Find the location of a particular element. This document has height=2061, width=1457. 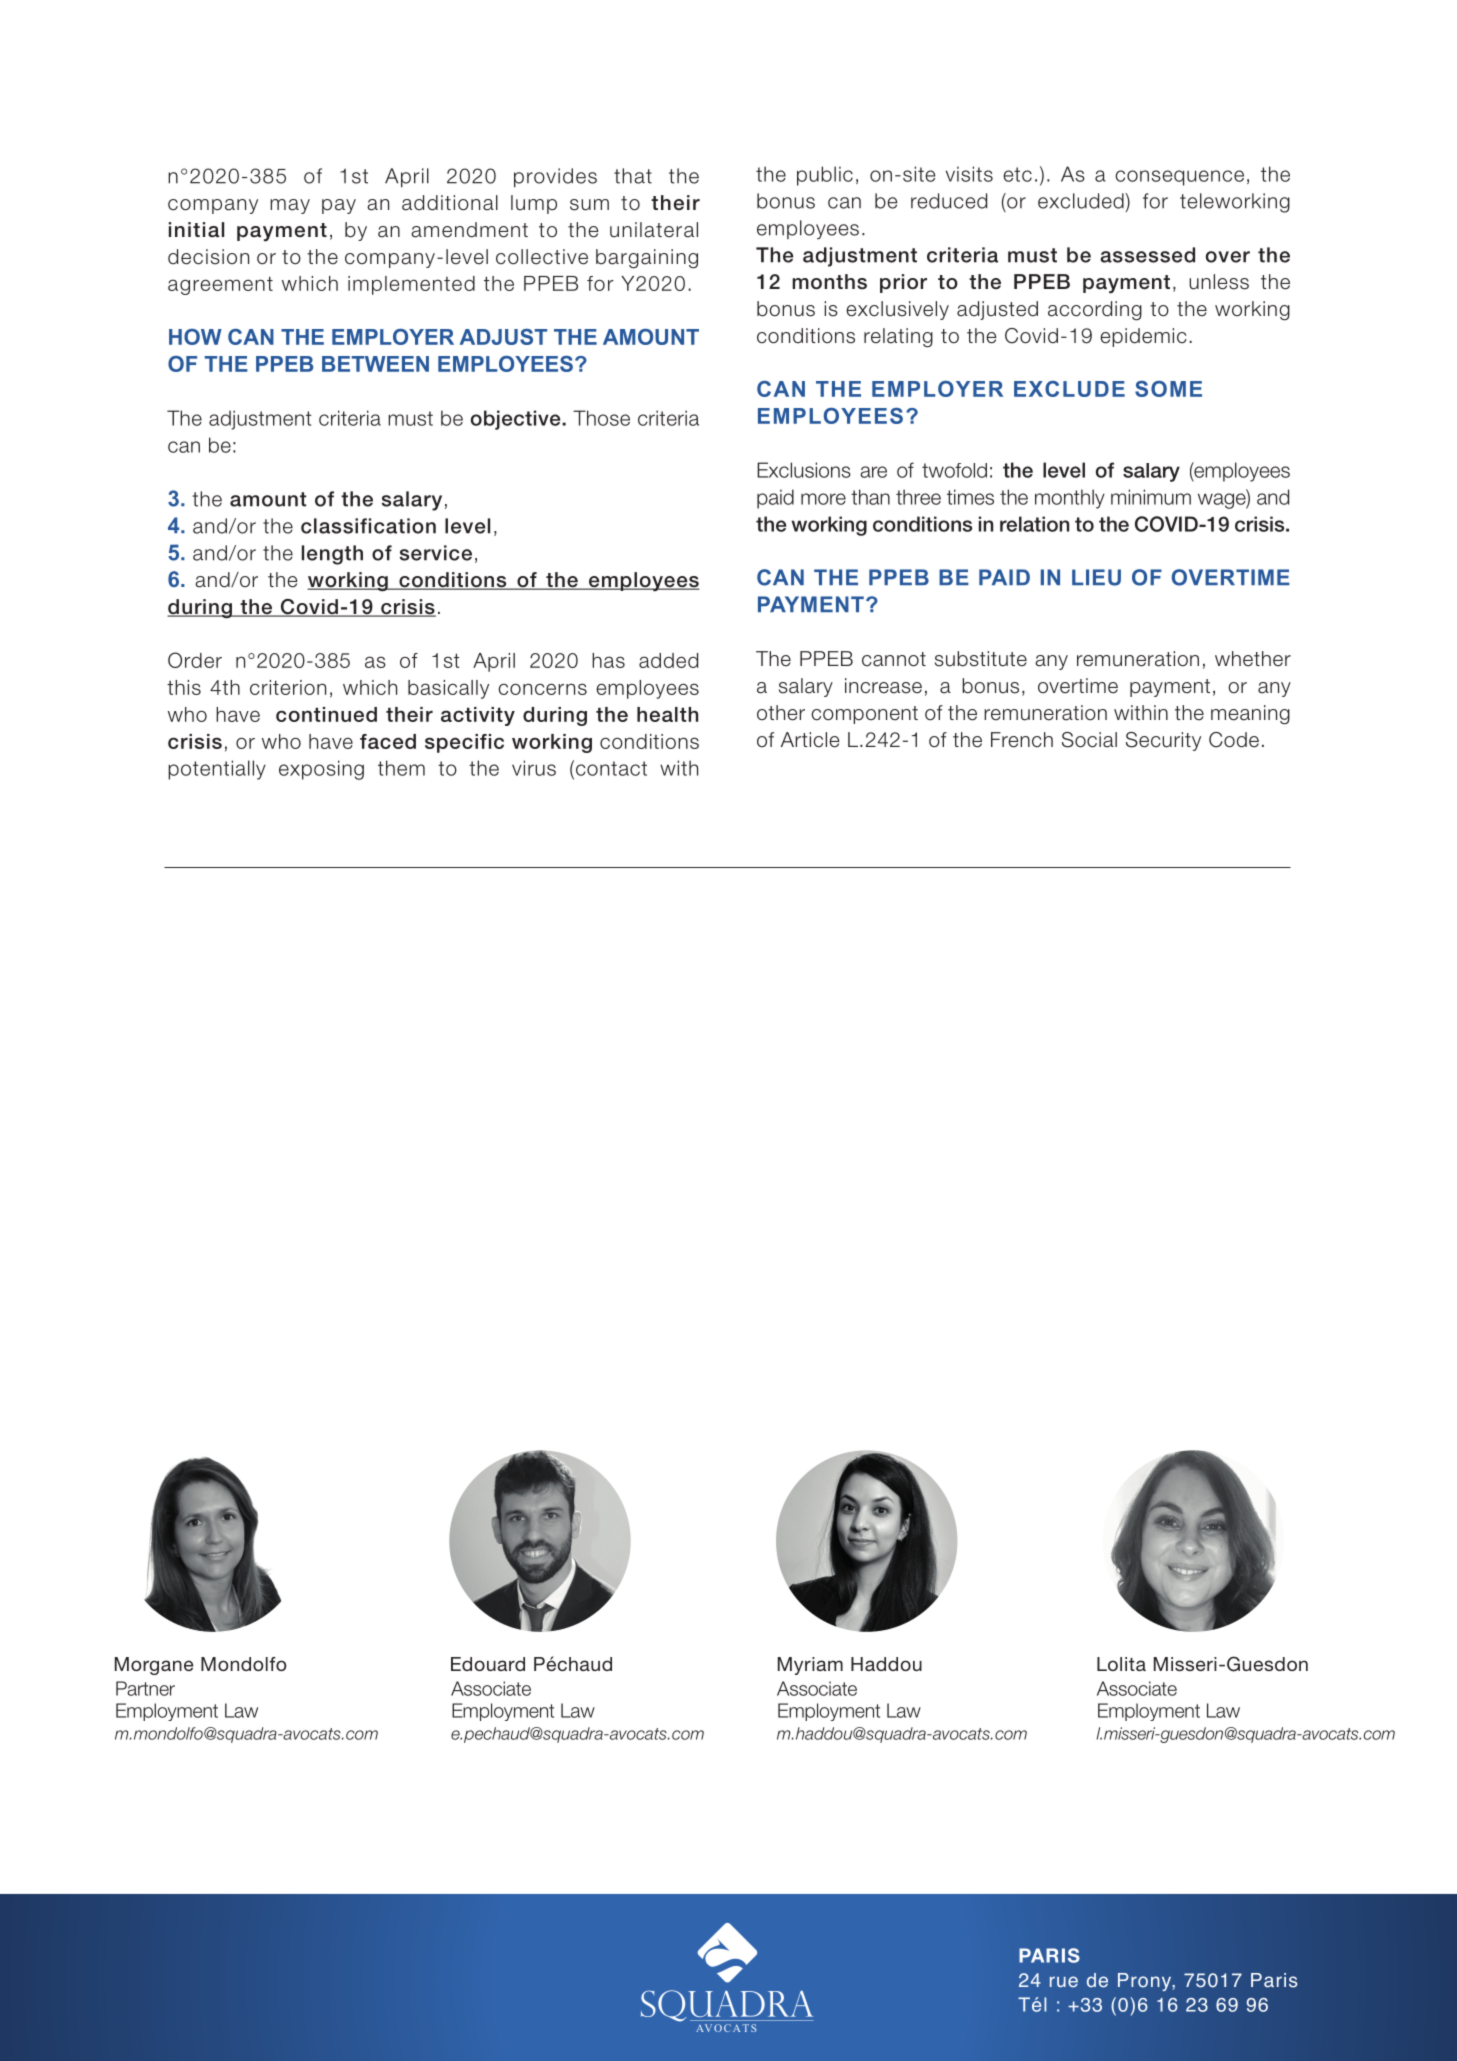

Lolita is located at coordinates (1121, 1664).
